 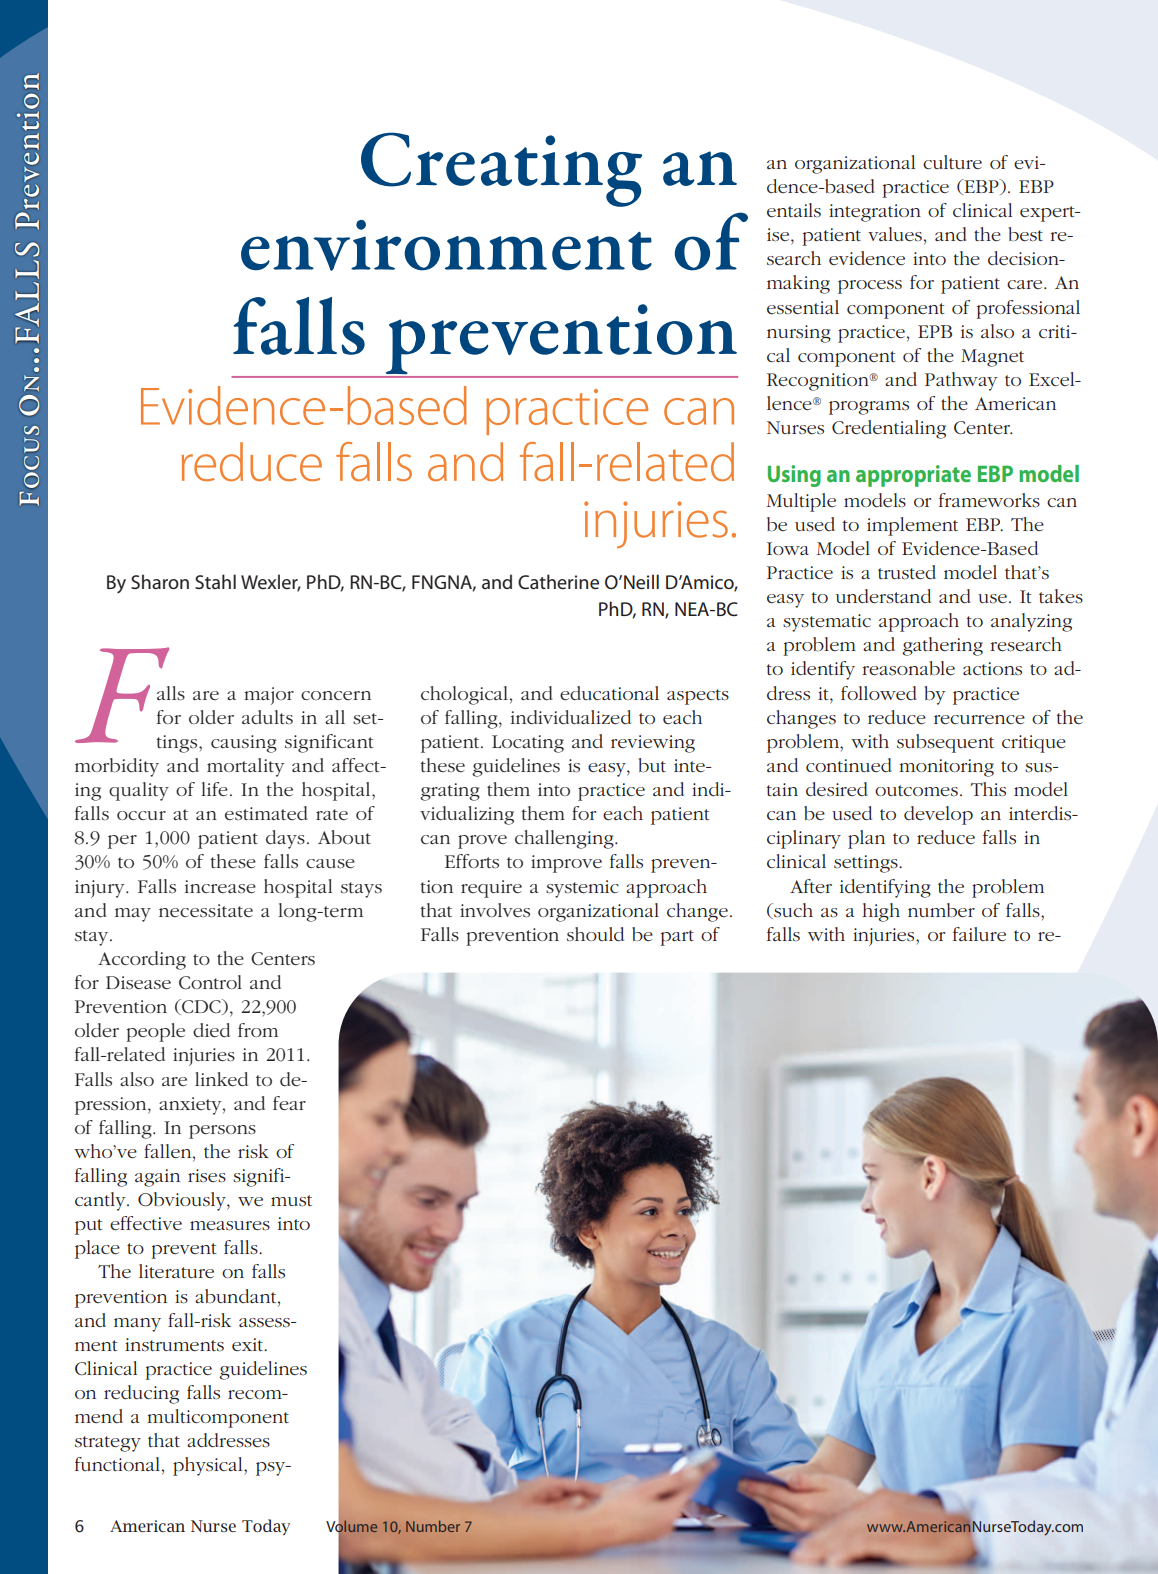 I want to click on should, so click(x=595, y=934).
